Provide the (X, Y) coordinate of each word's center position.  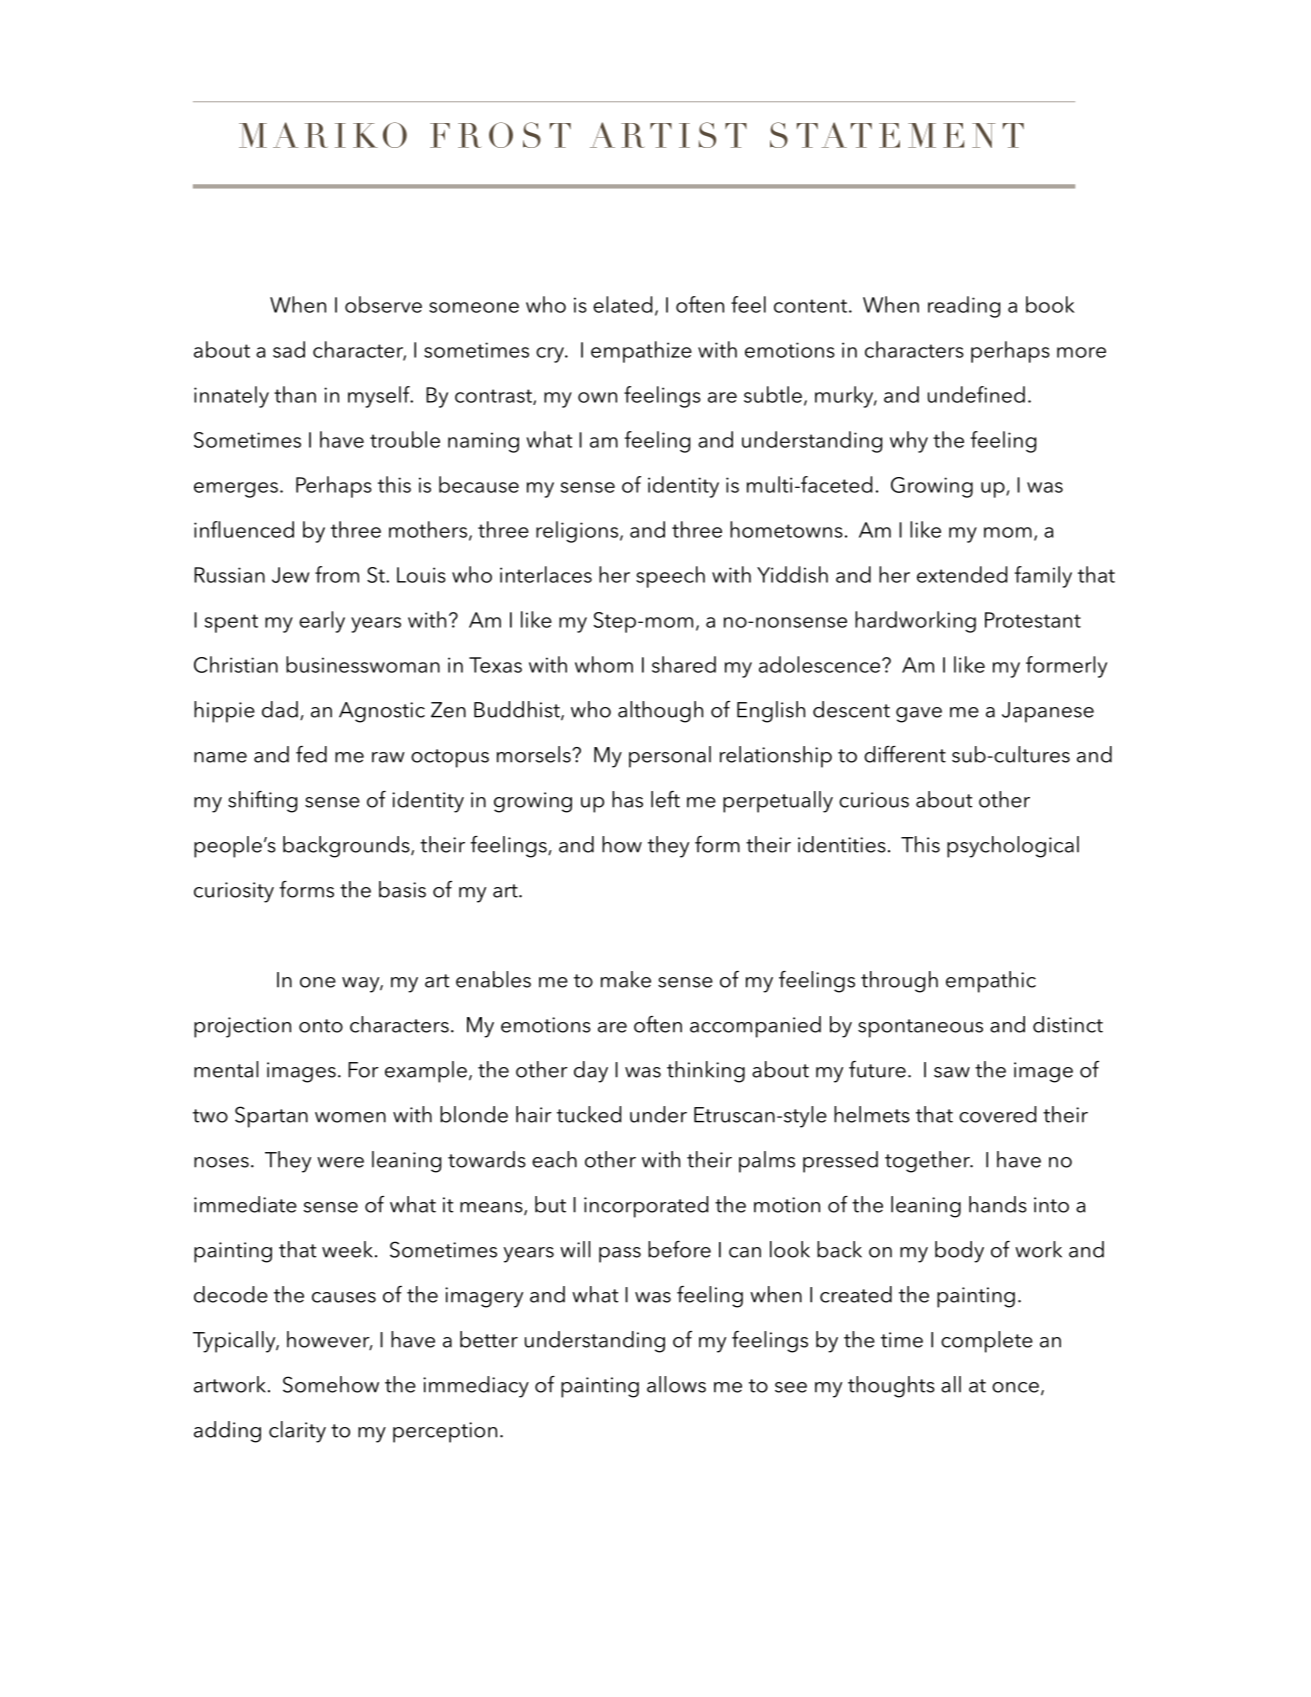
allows (676, 1384)
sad (289, 349)
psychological (1013, 847)
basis (402, 889)
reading (964, 307)
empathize (641, 352)
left (665, 799)
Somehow (331, 1384)
